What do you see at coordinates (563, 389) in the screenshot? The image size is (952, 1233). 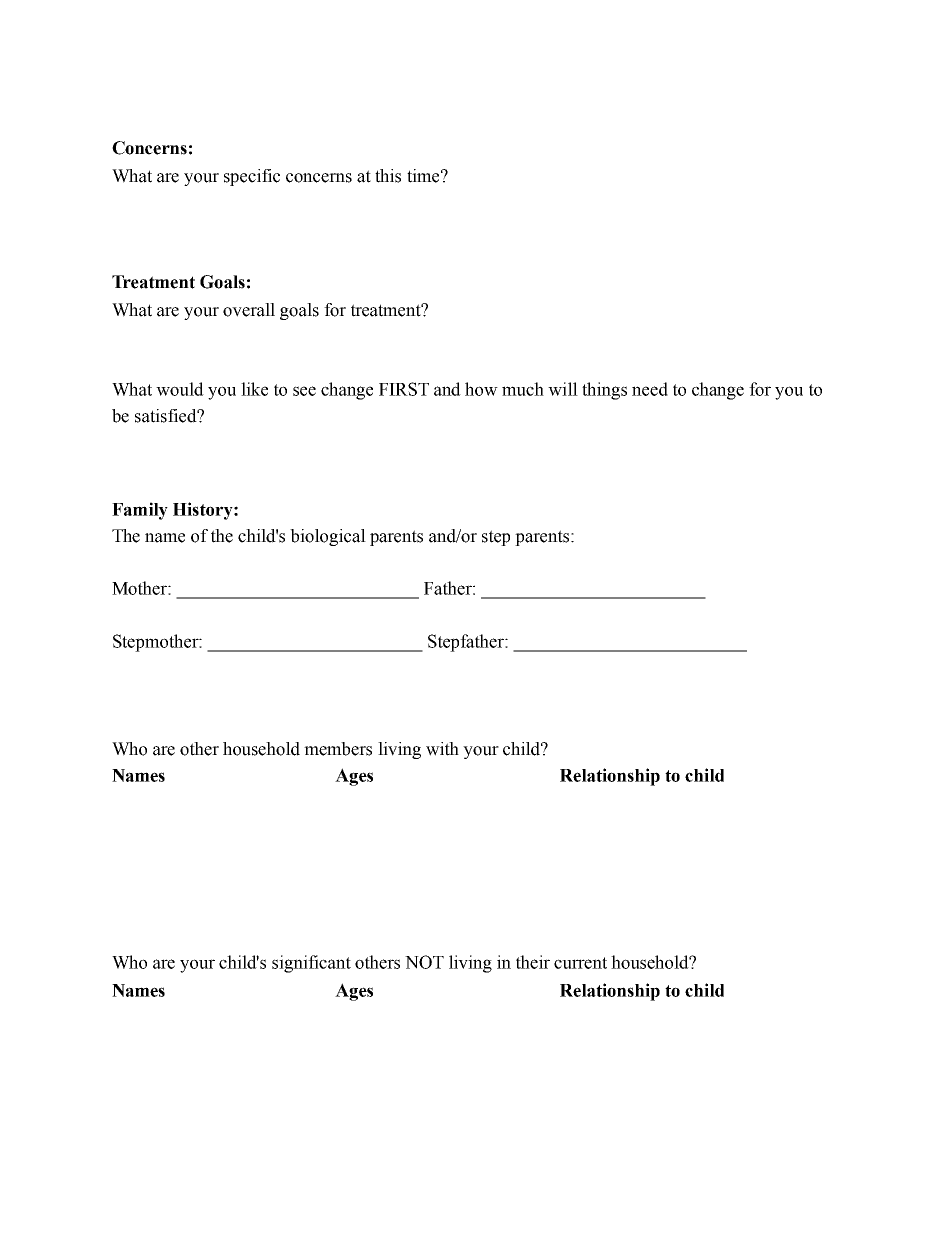 I see `will` at bounding box center [563, 389].
